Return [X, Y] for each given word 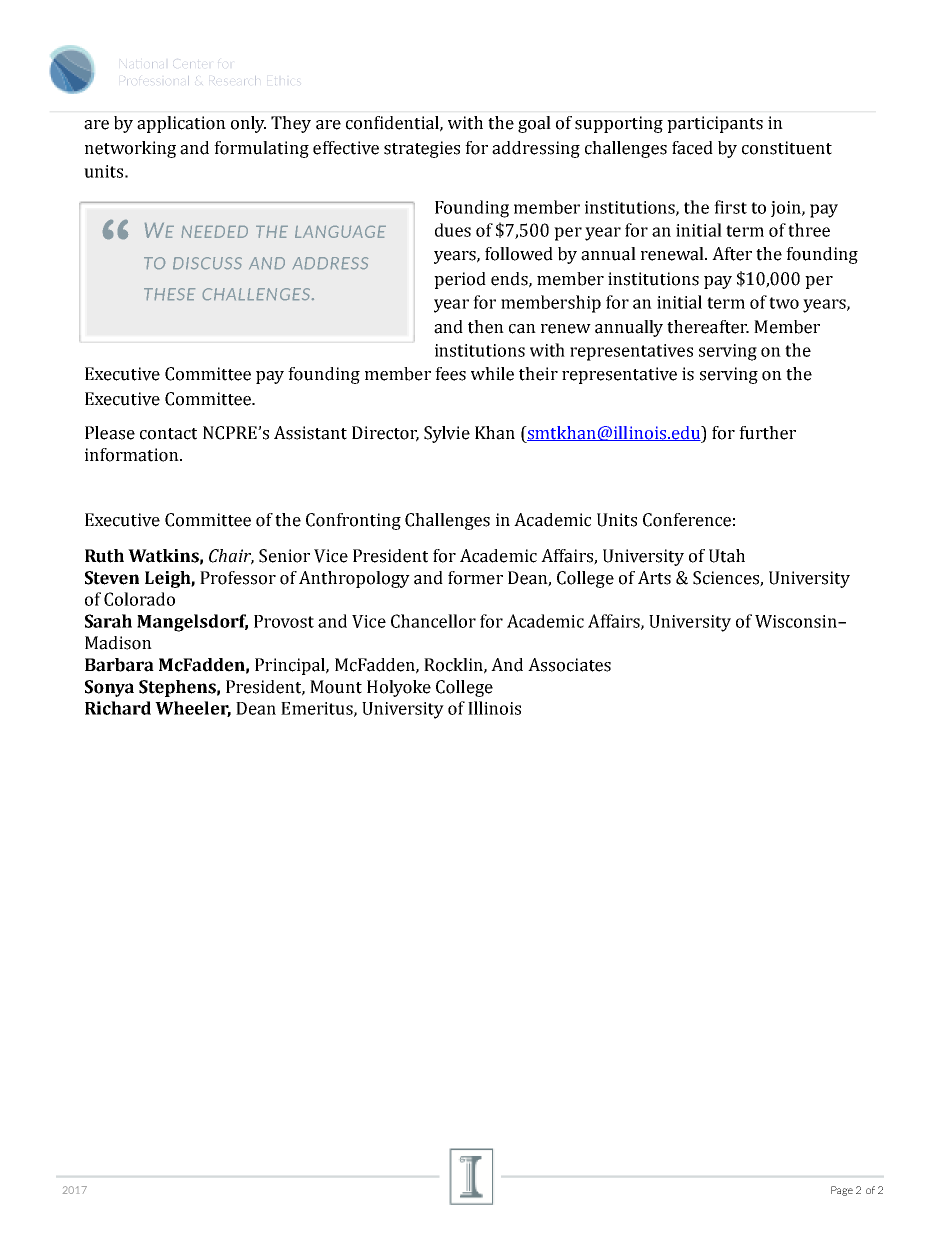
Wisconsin [797, 621]
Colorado [139, 599]
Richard [118, 708]
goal [534, 124]
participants [715, 124]
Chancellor [433, 621]
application [181, 124]
